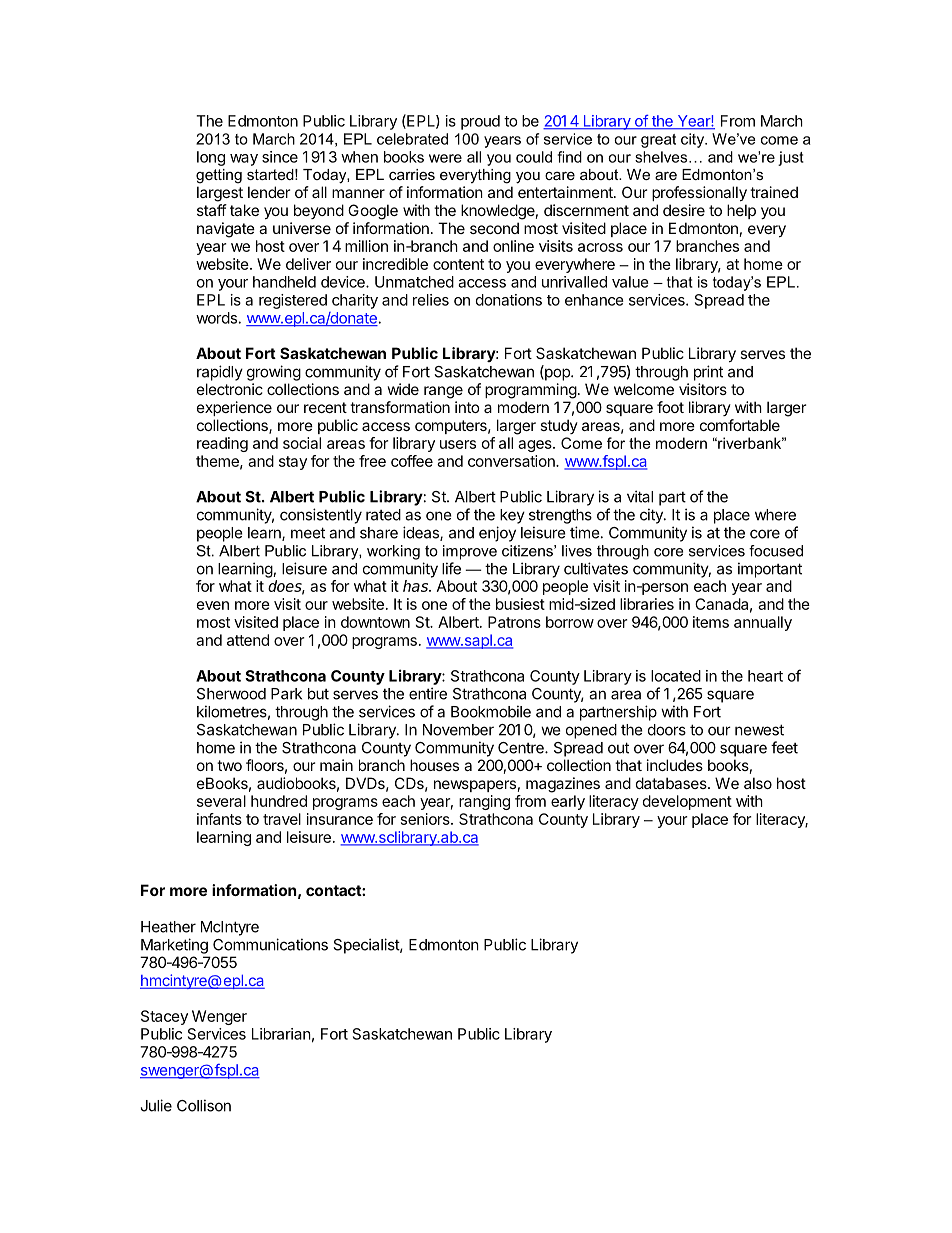 The height and width of the document is (1233, 952). What do you see at coordinates (662, 157) in the document?
I see `shelves` at bounding box center [662, 157].
